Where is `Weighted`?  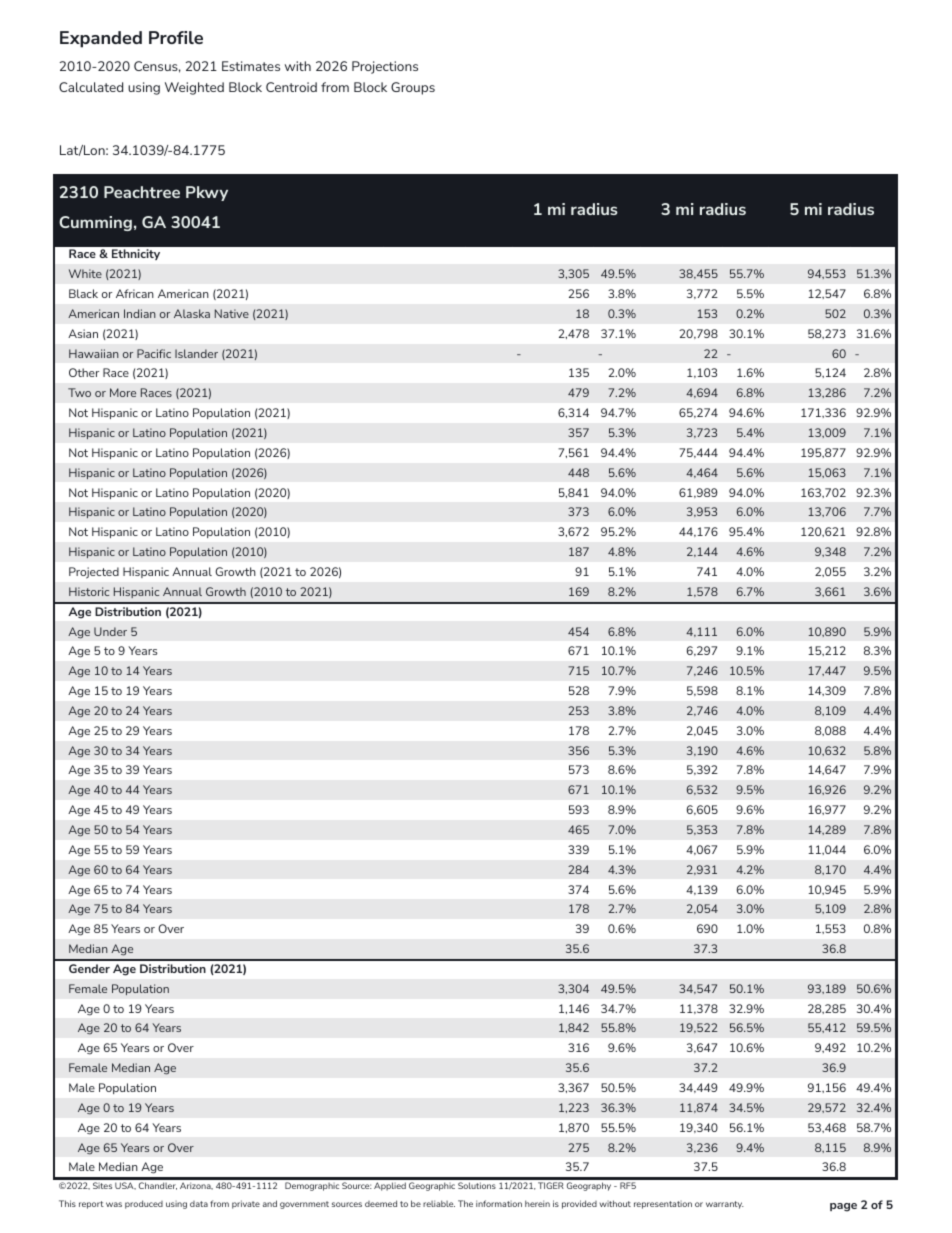 Weighted is located at coordinates (194, 88).
